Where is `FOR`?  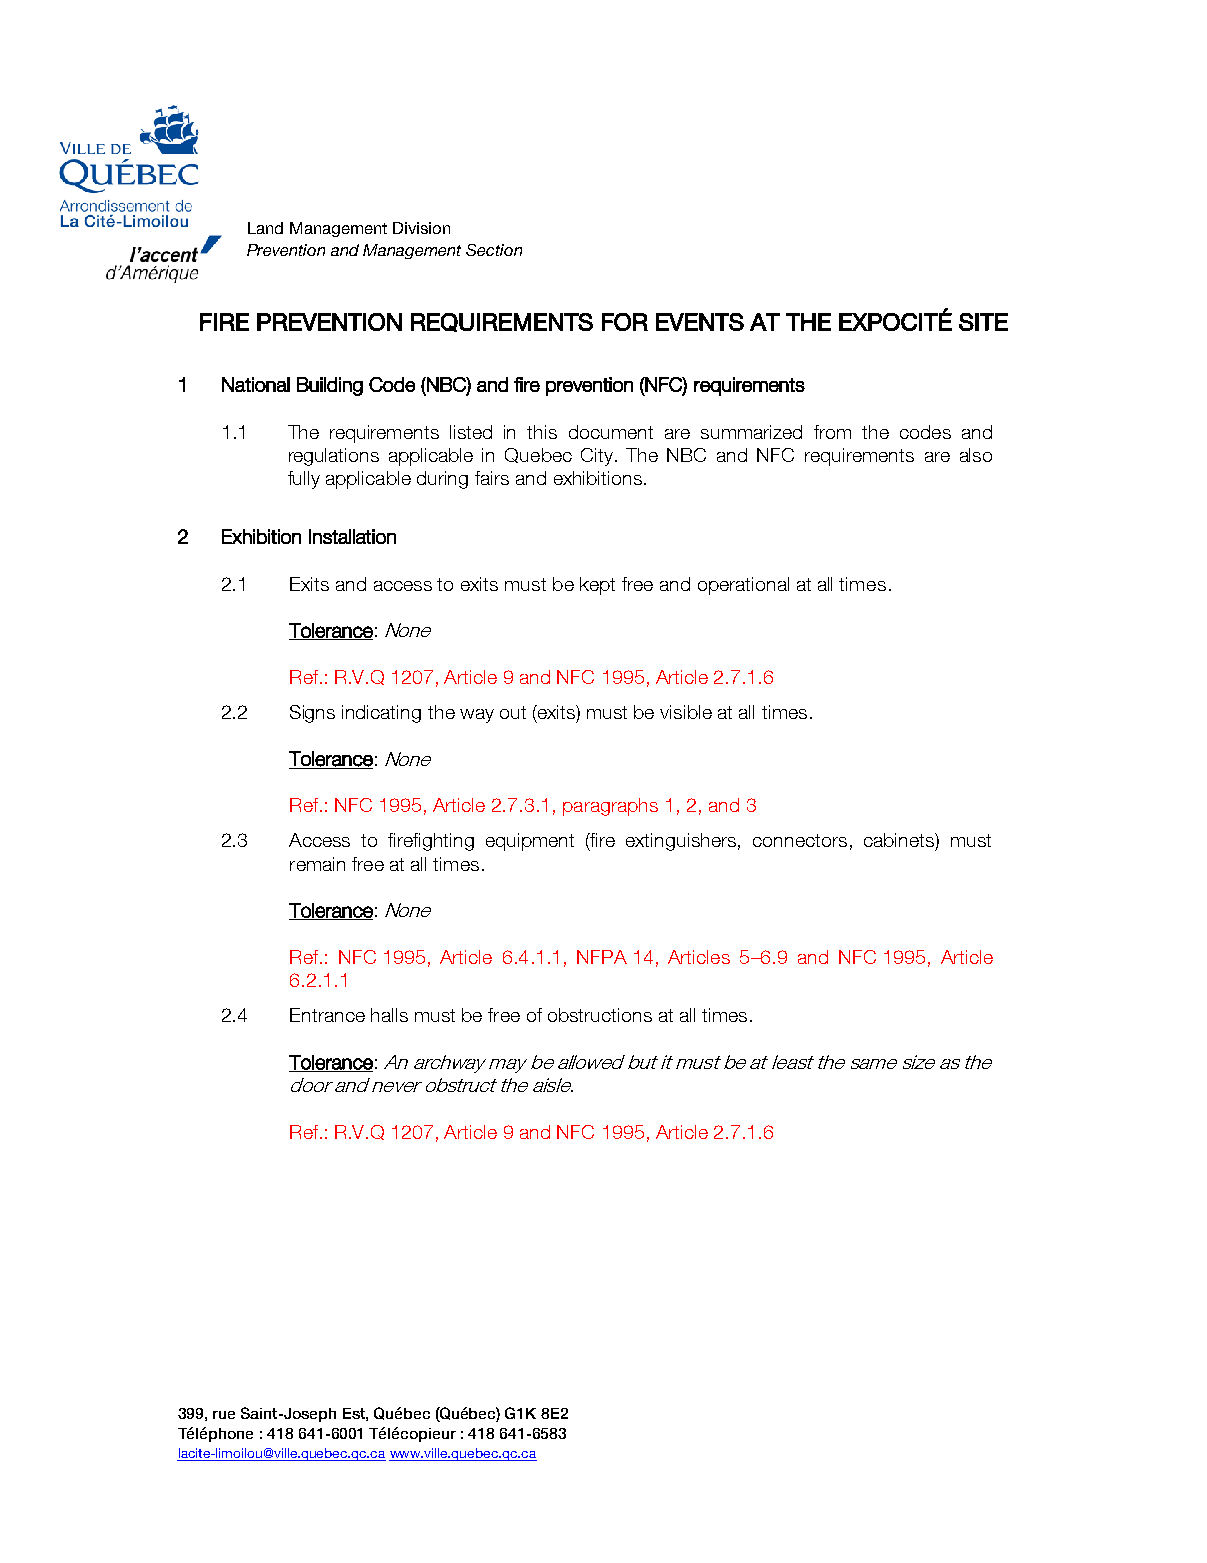
FOR is located at coordinates (625, 322).
